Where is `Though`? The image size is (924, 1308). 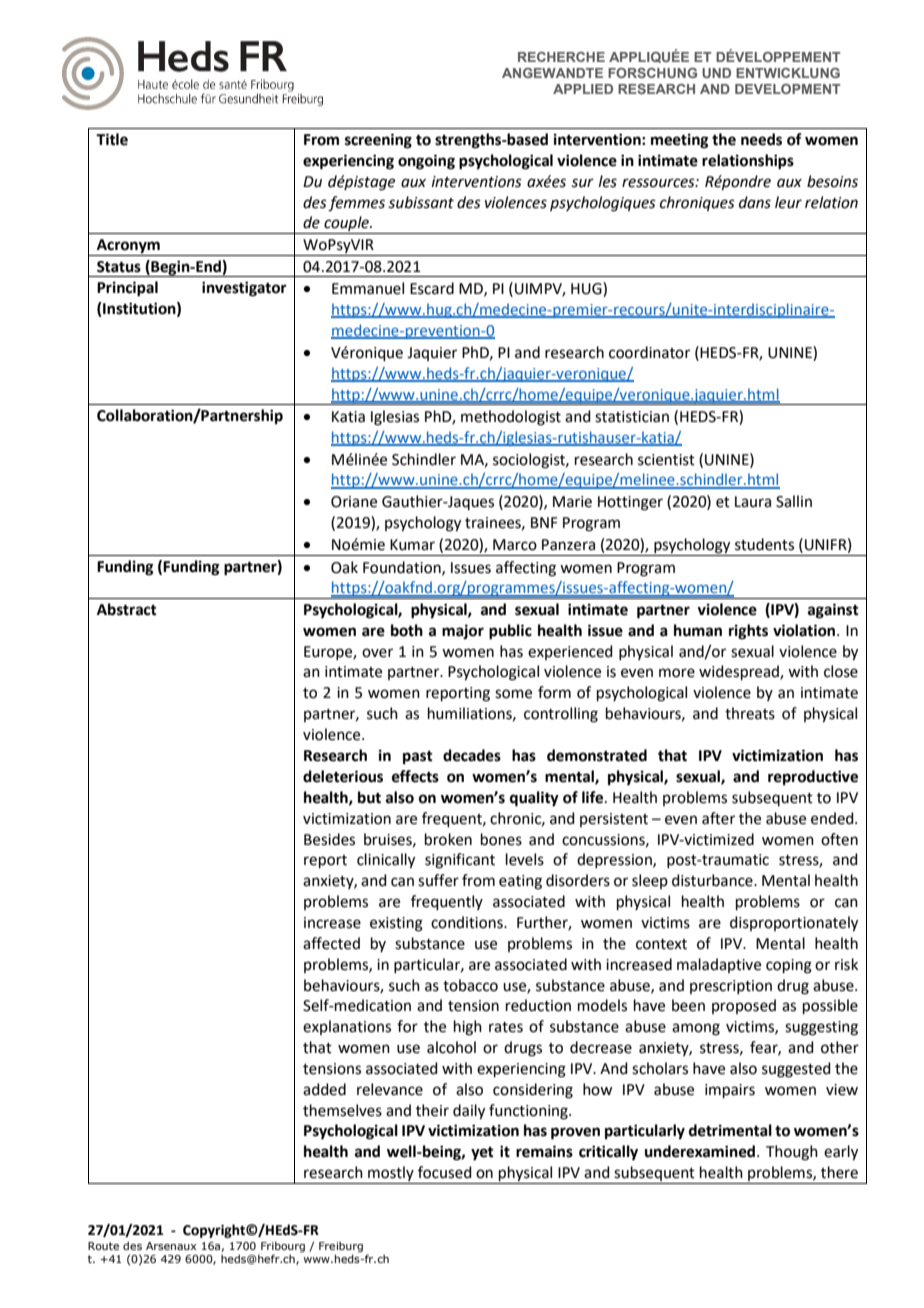
Though is located at coordinates (792, 1153).
